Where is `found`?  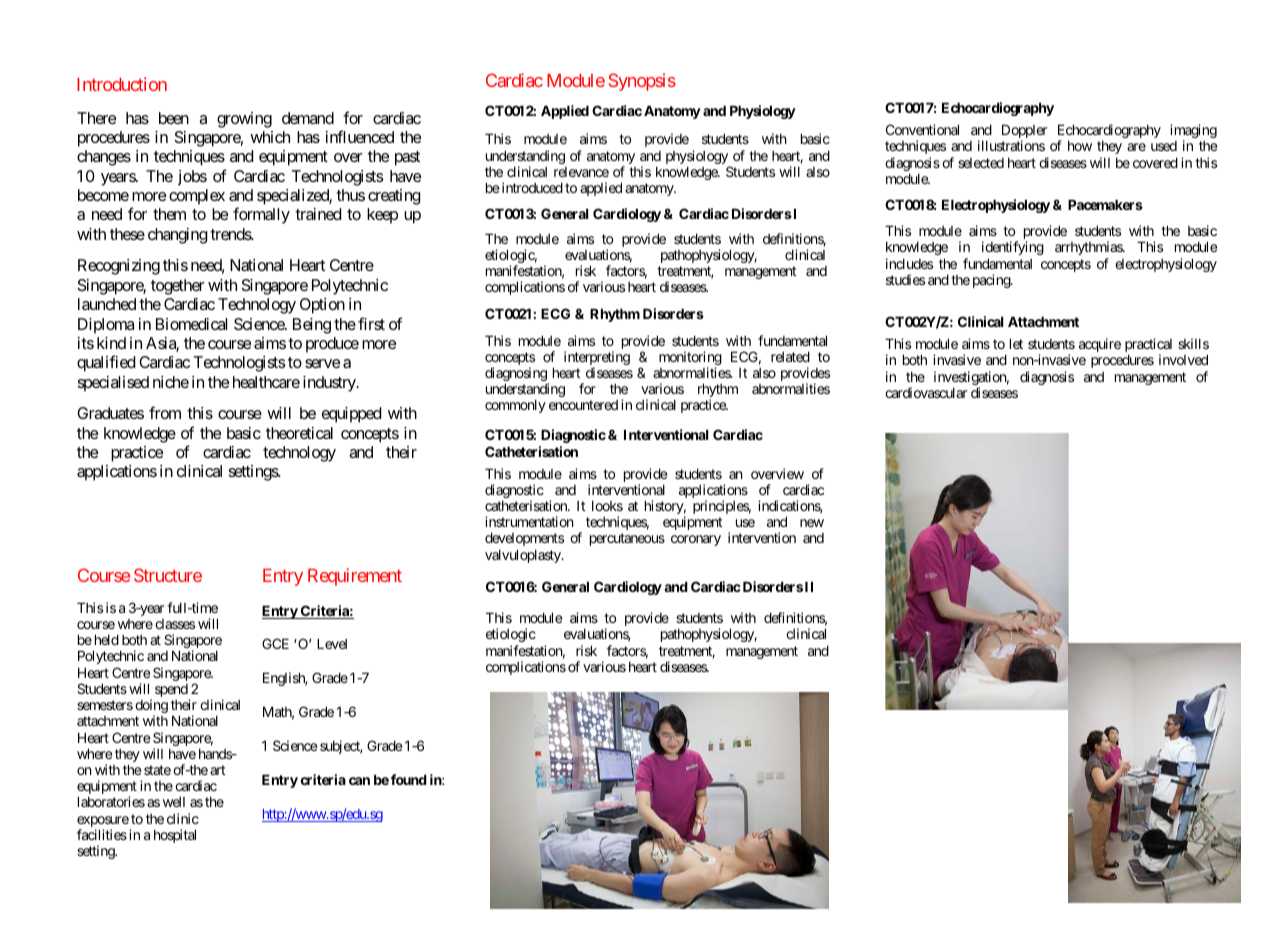 found is located at coordinates (409, 779).
